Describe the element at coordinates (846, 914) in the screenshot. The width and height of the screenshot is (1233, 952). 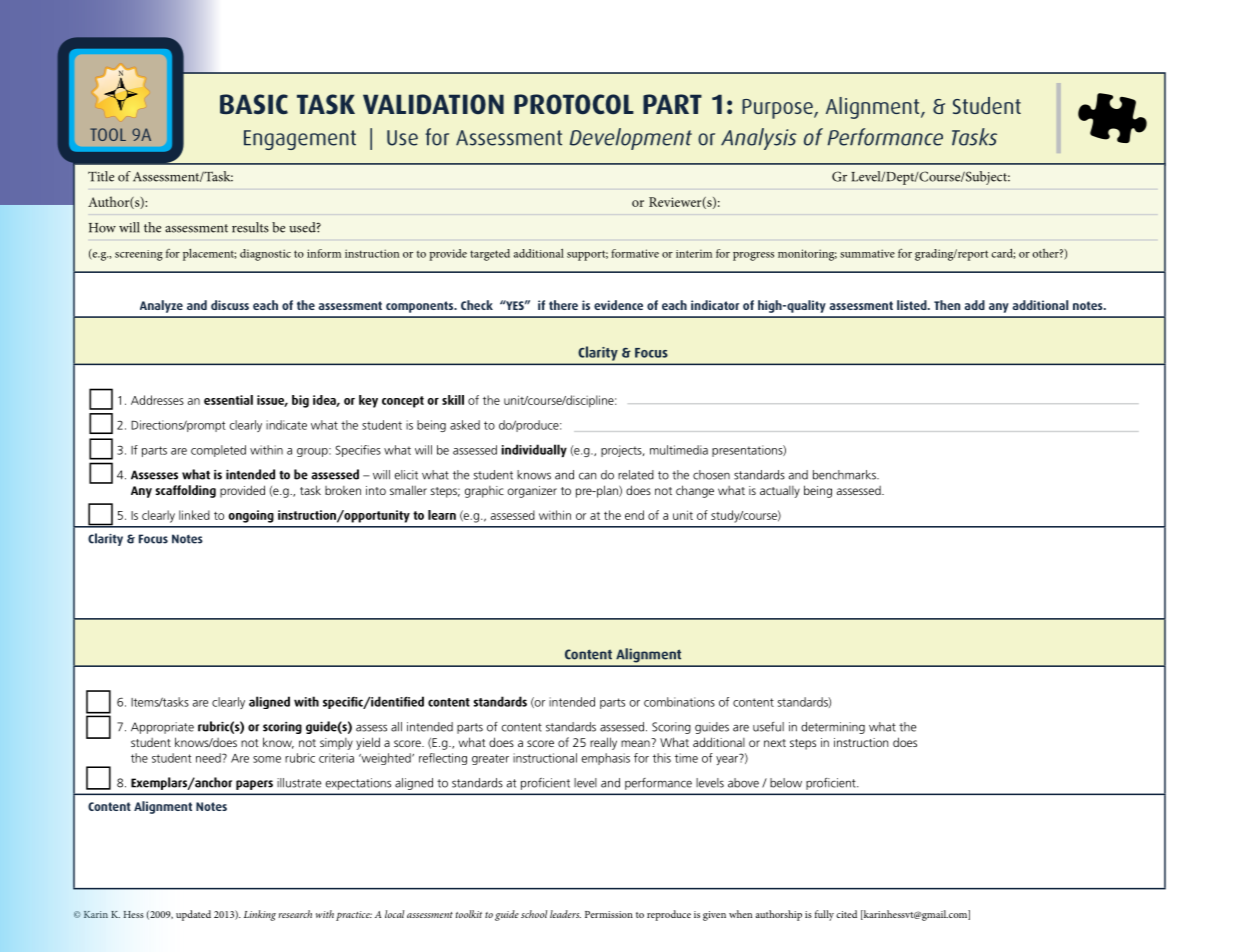
I see `cited` at that location.
